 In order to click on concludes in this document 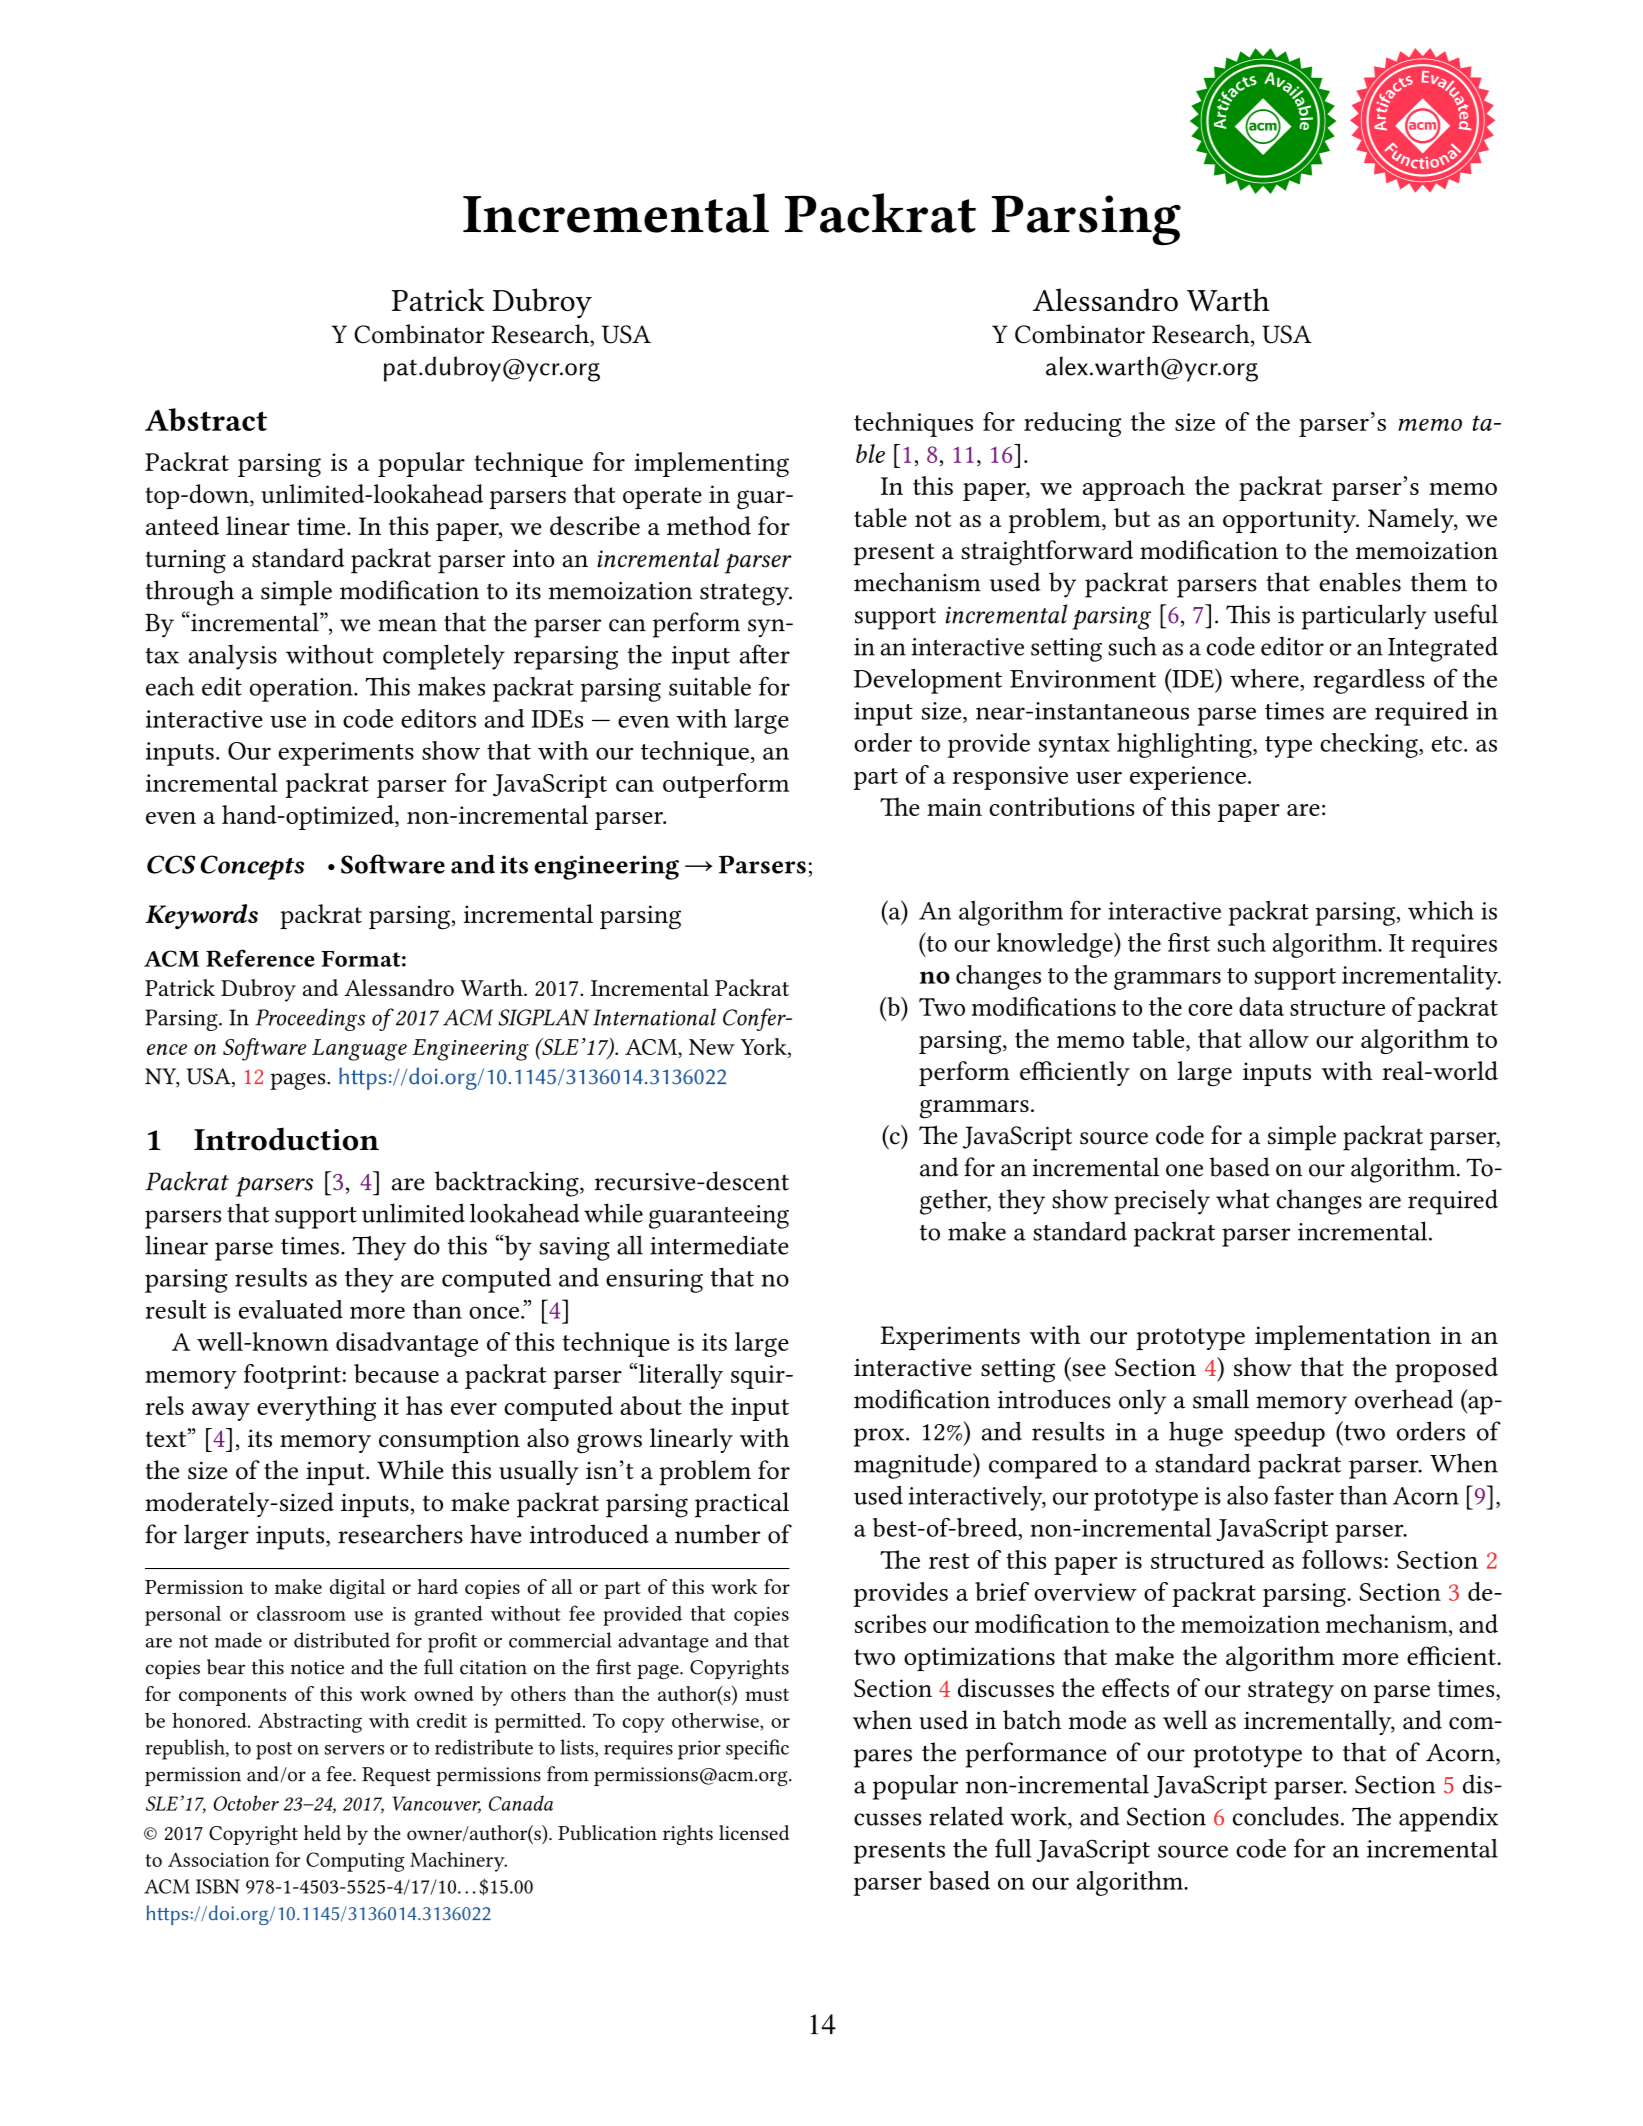, I will do `click(1286, 1816)`.
